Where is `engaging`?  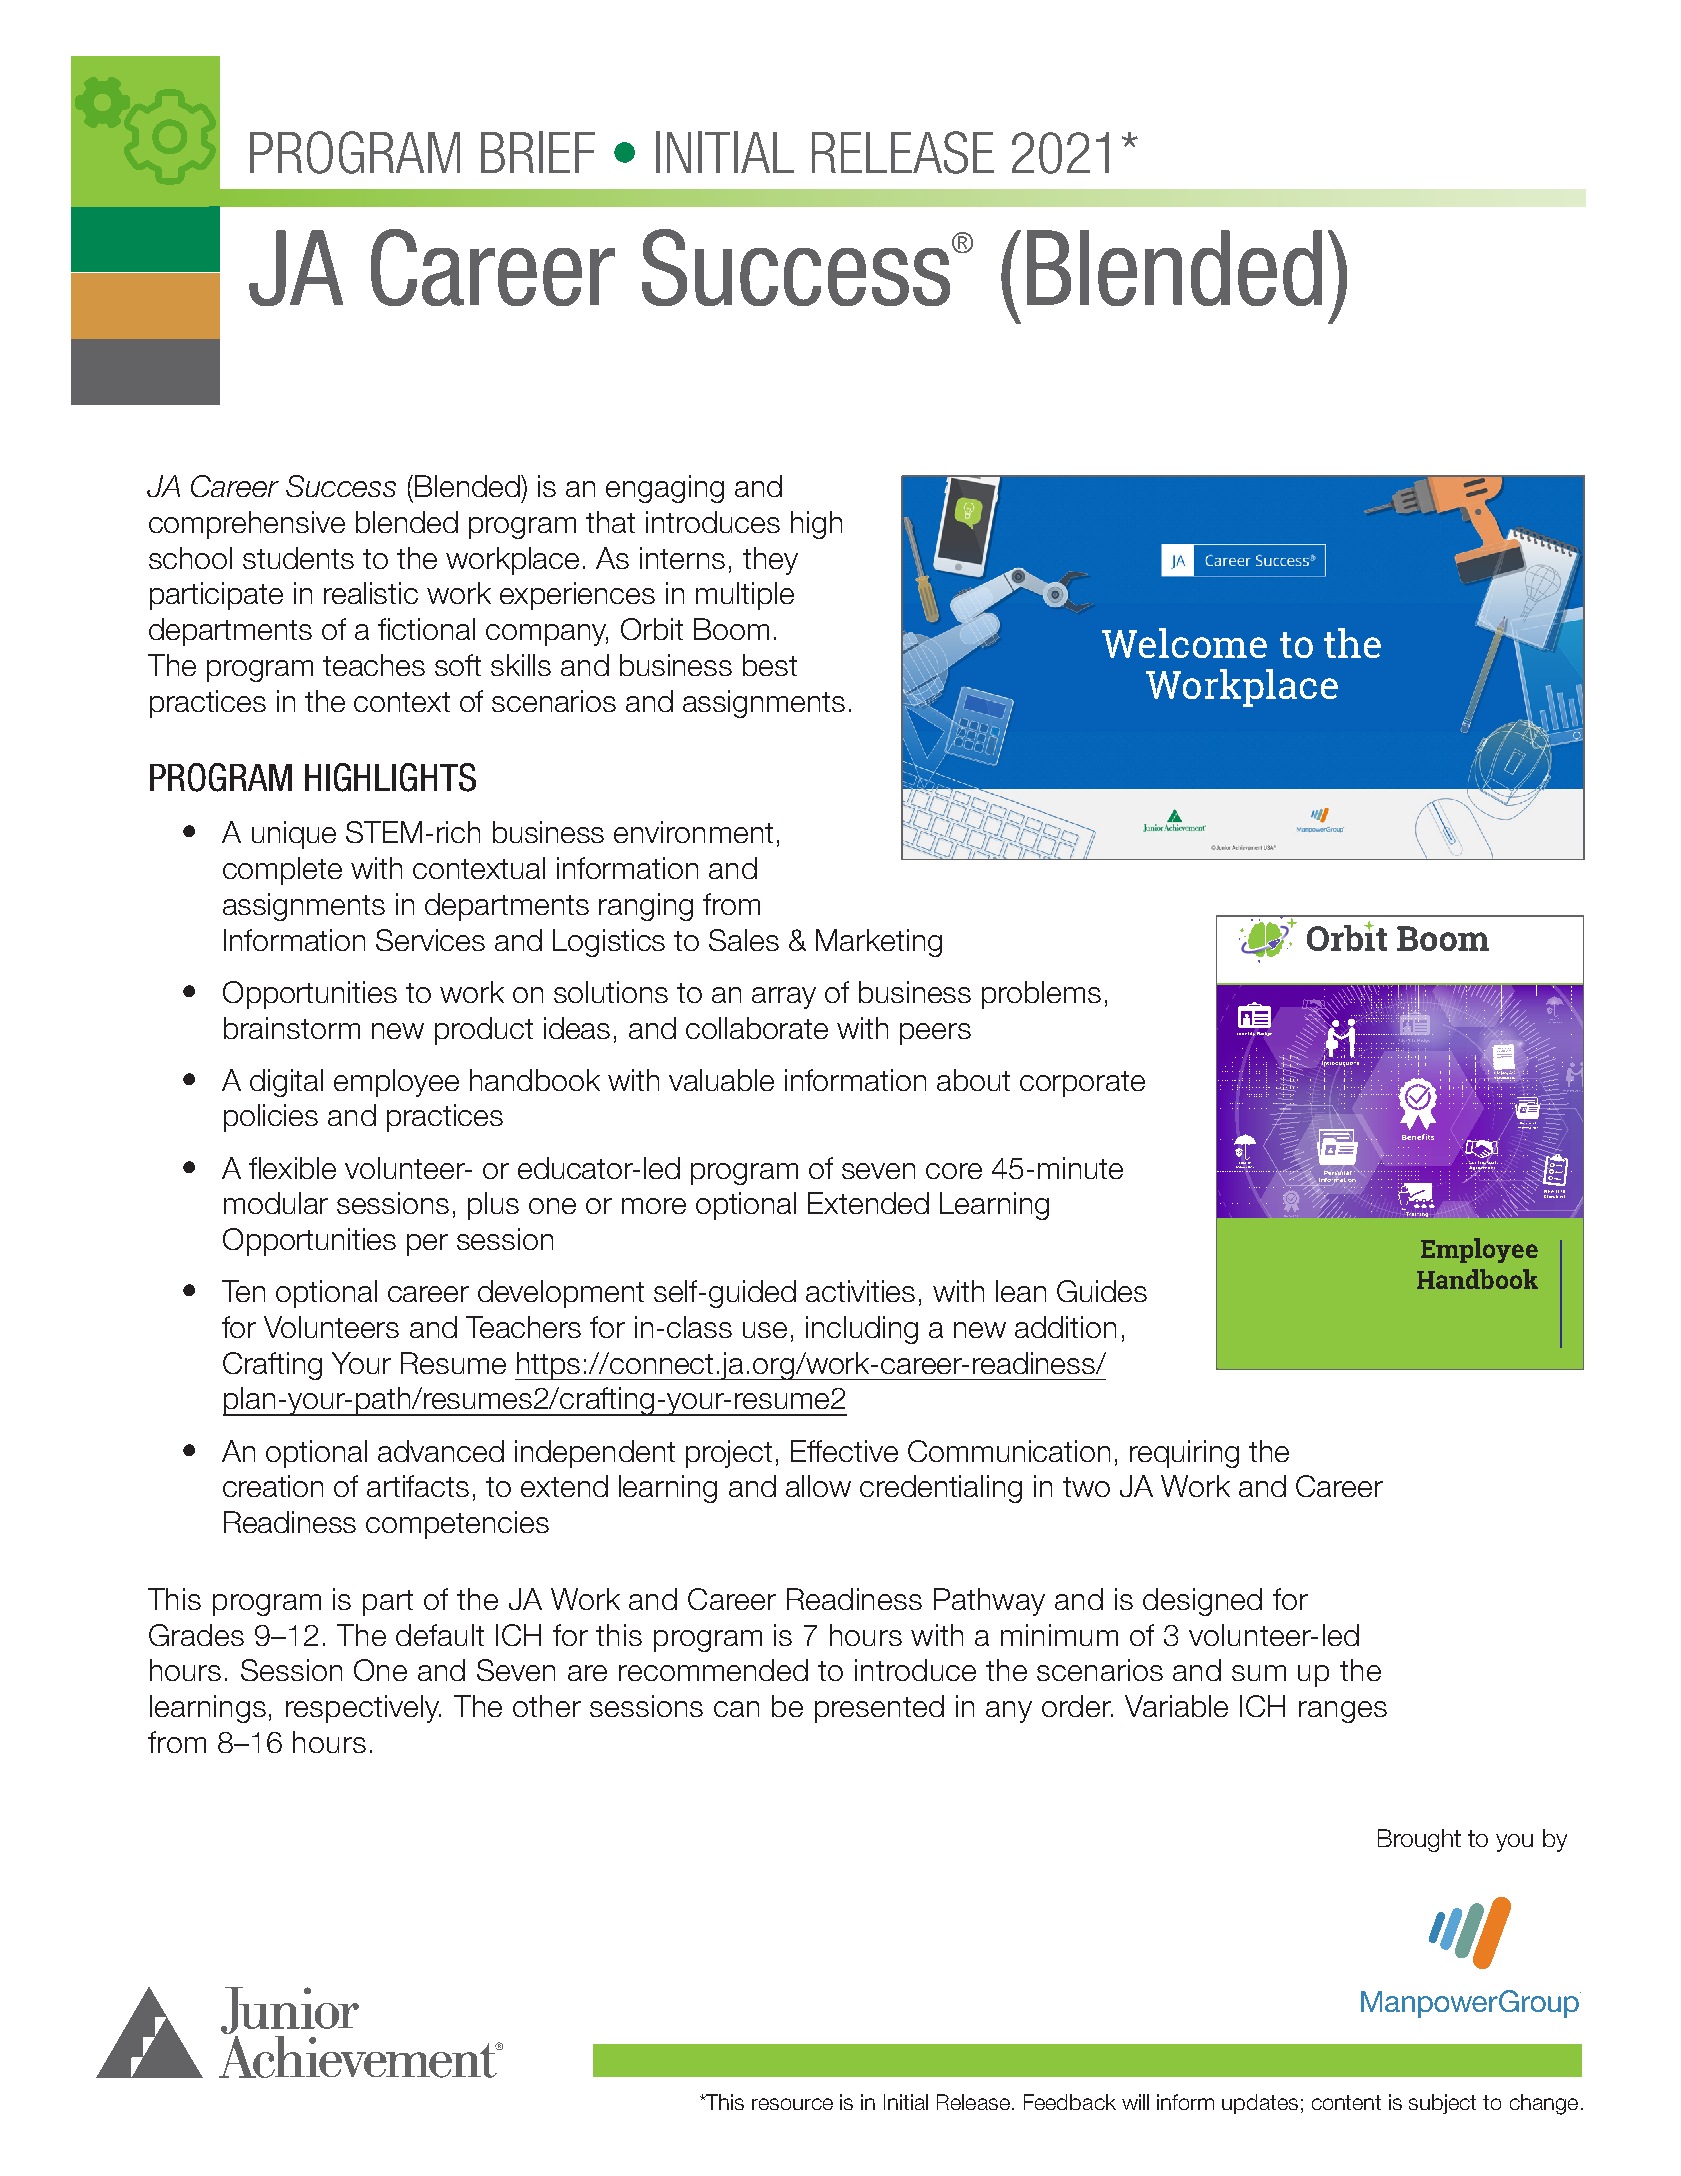
engaging is located at coordinates (665, 489).
